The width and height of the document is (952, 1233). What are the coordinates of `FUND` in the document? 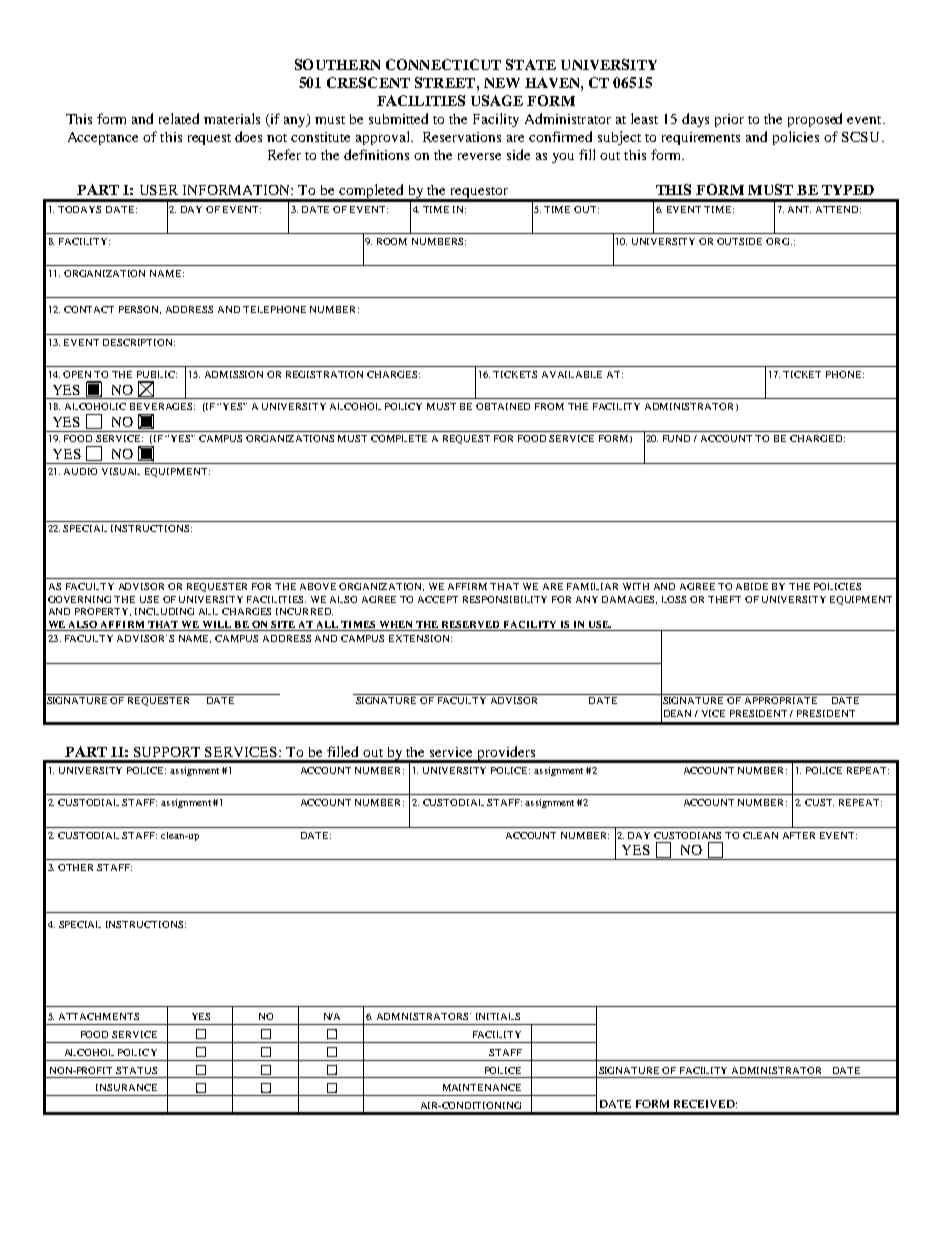 It's located at (676, 438).
